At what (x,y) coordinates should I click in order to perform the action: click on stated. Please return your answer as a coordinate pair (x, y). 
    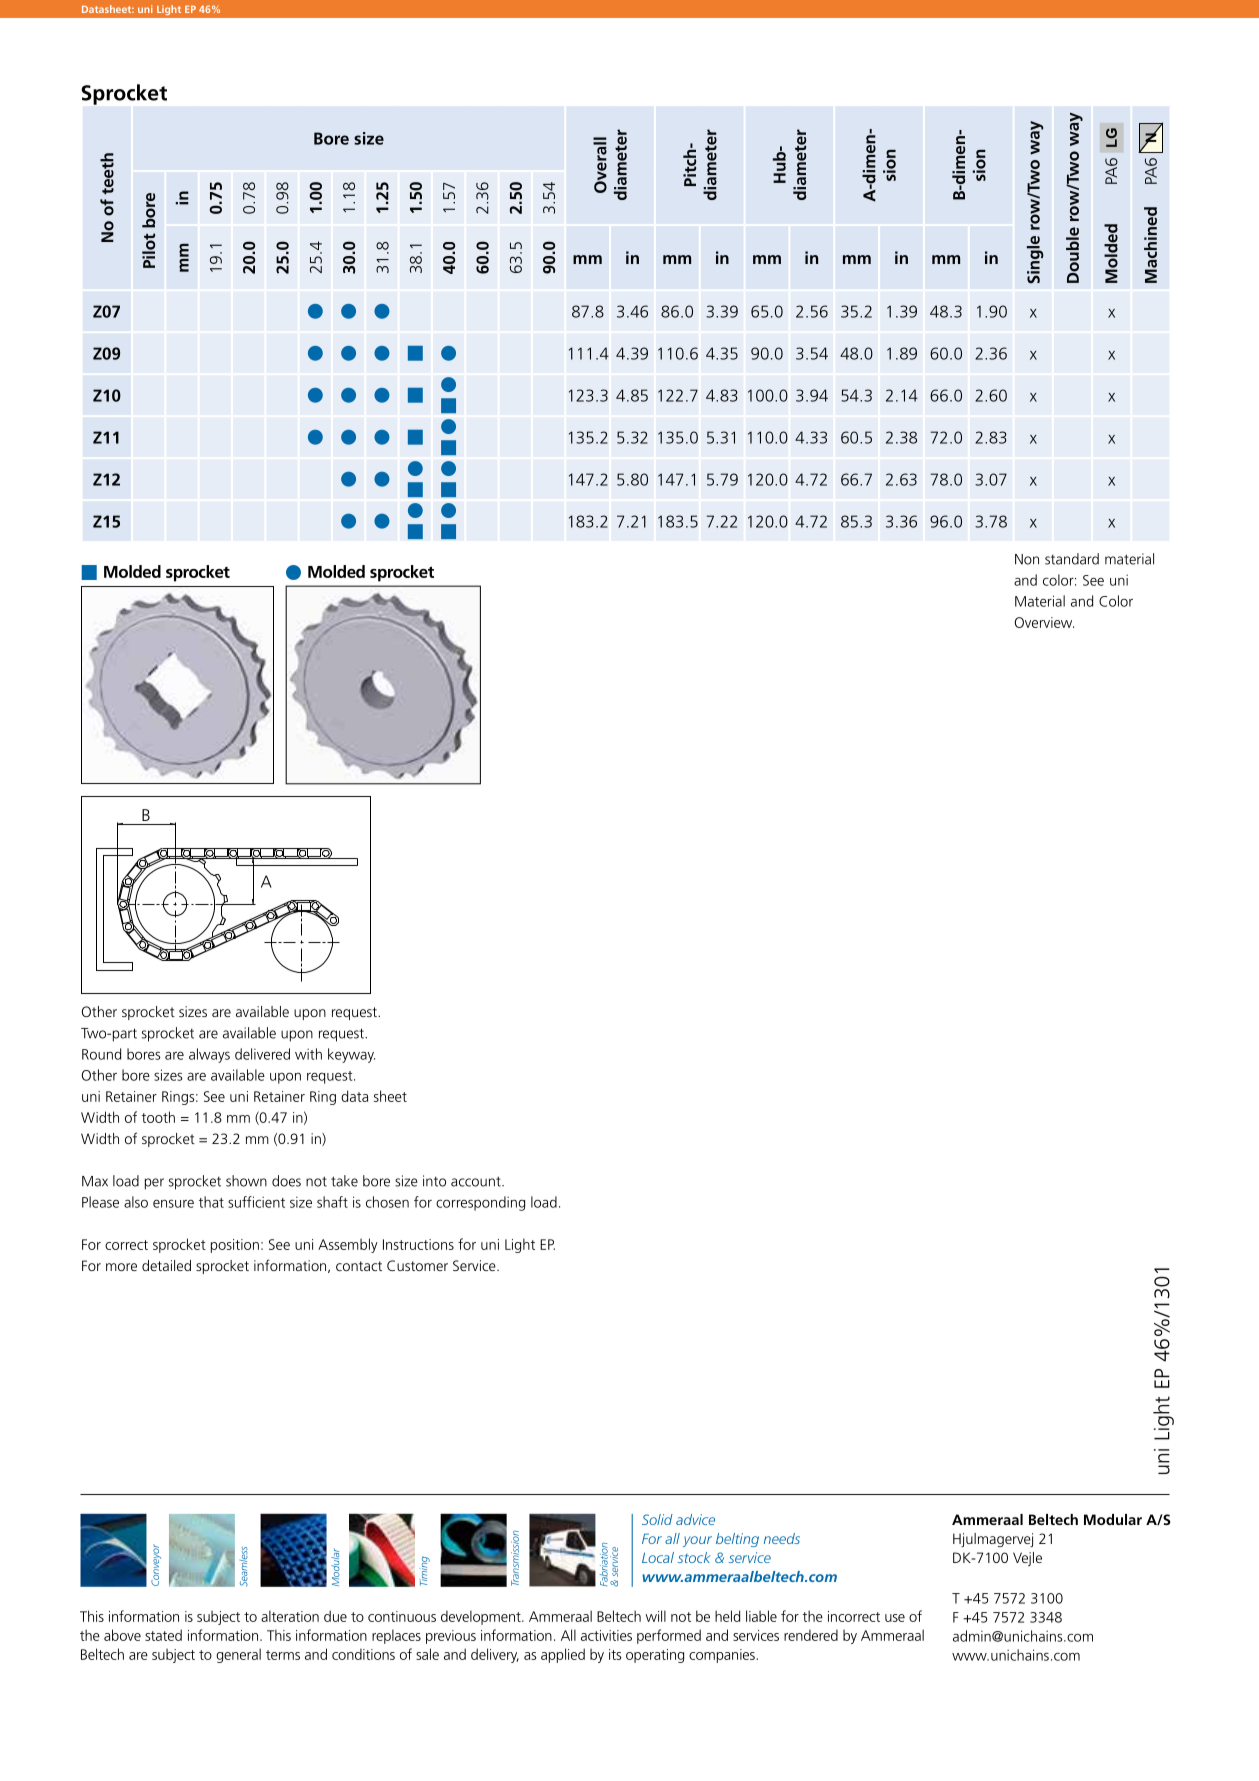
    Looking at the image, I should click on (163, 1635).
